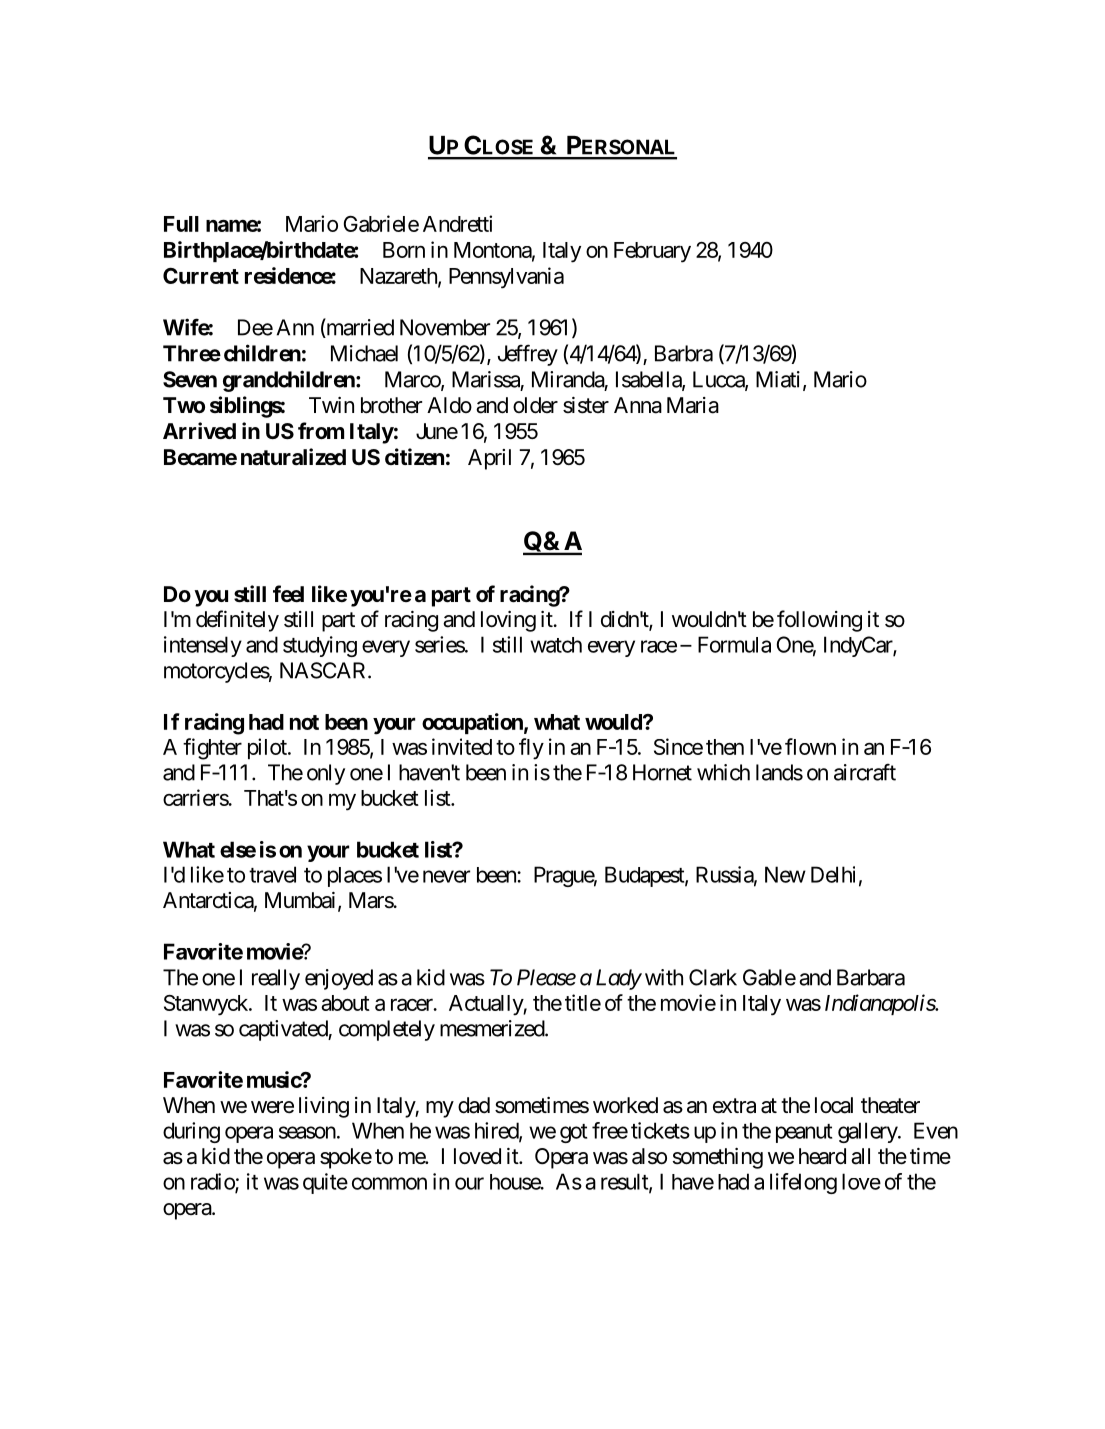  Describe the element at coordinates (546, 977) in the document. I see `Please` at that location.
